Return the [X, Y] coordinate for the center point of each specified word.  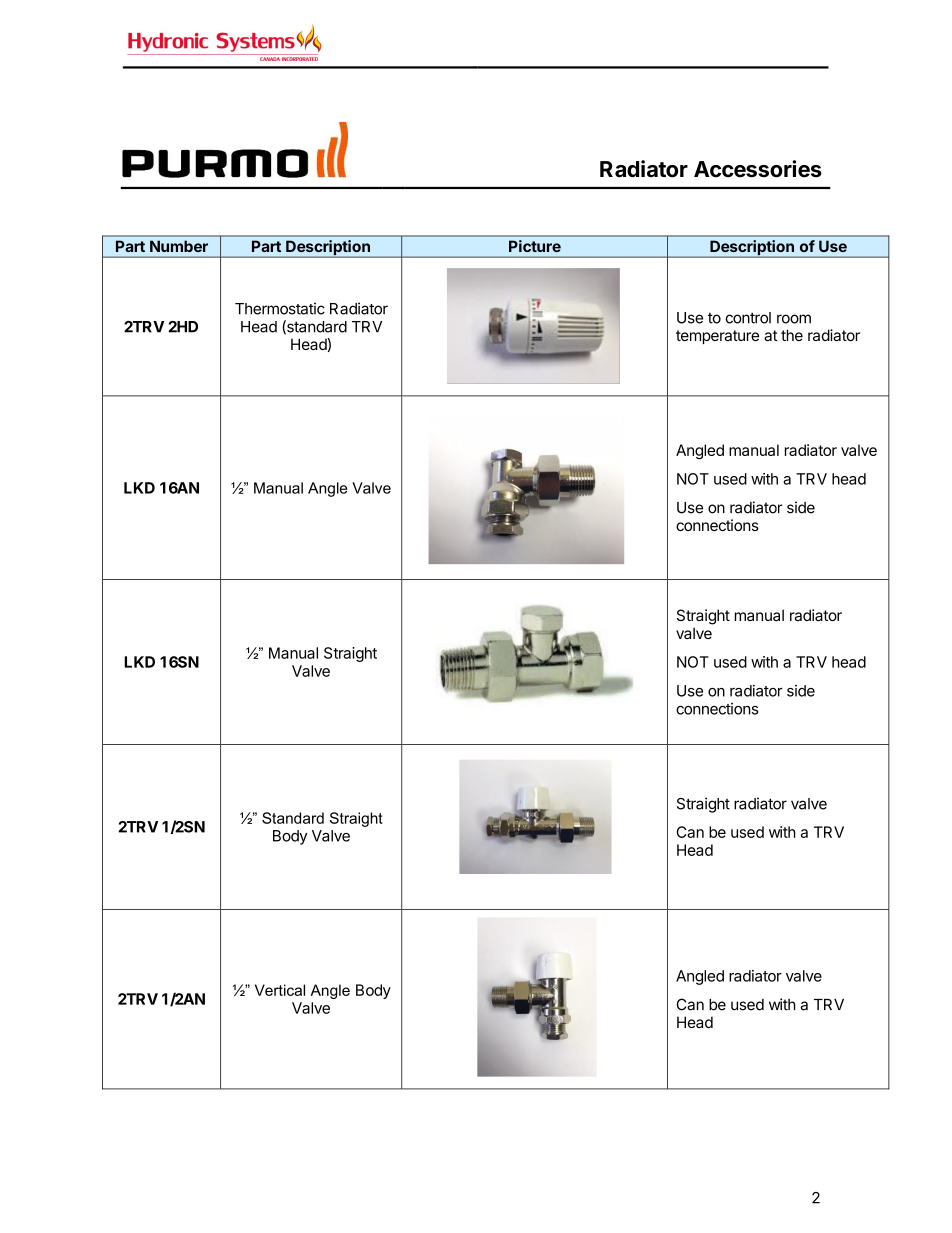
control [748, 318]
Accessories [758, 169]
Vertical [280, 990]
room [794, 319]
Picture [535, 246]
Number [179, 246]
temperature [717, 337]
